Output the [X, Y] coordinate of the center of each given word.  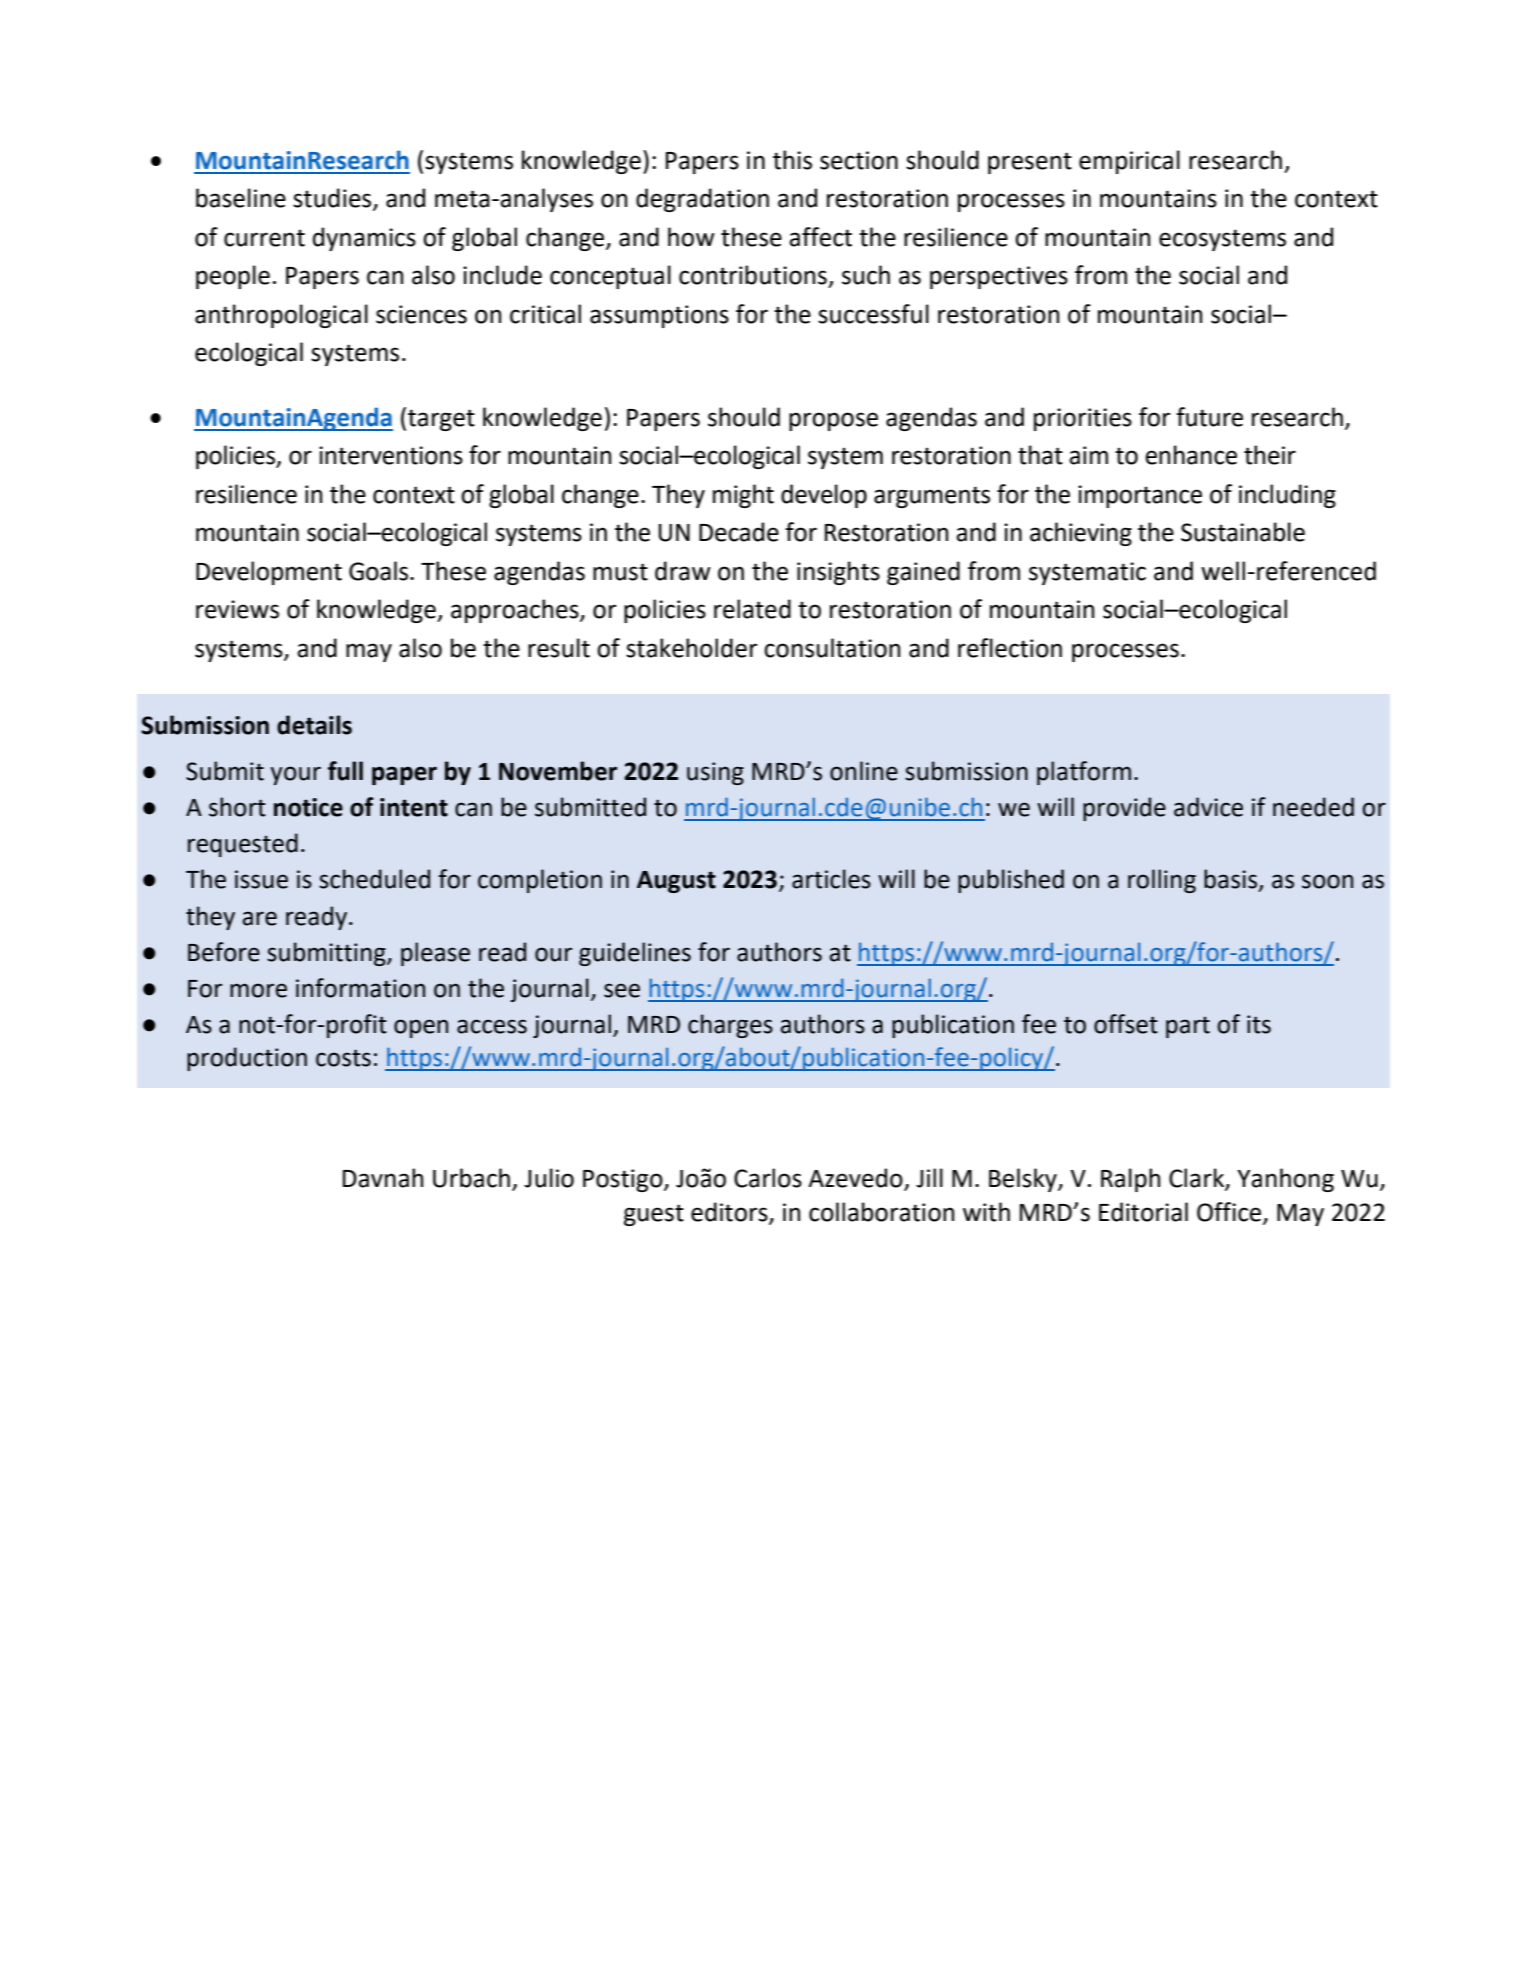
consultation [832, 648]
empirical [1129, 162]
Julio [549, 1178]
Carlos [768, 1178]
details [314, 725]
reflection [1010, 648]
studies [333, 199]
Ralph [1130, 1180]
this [792, 160]
